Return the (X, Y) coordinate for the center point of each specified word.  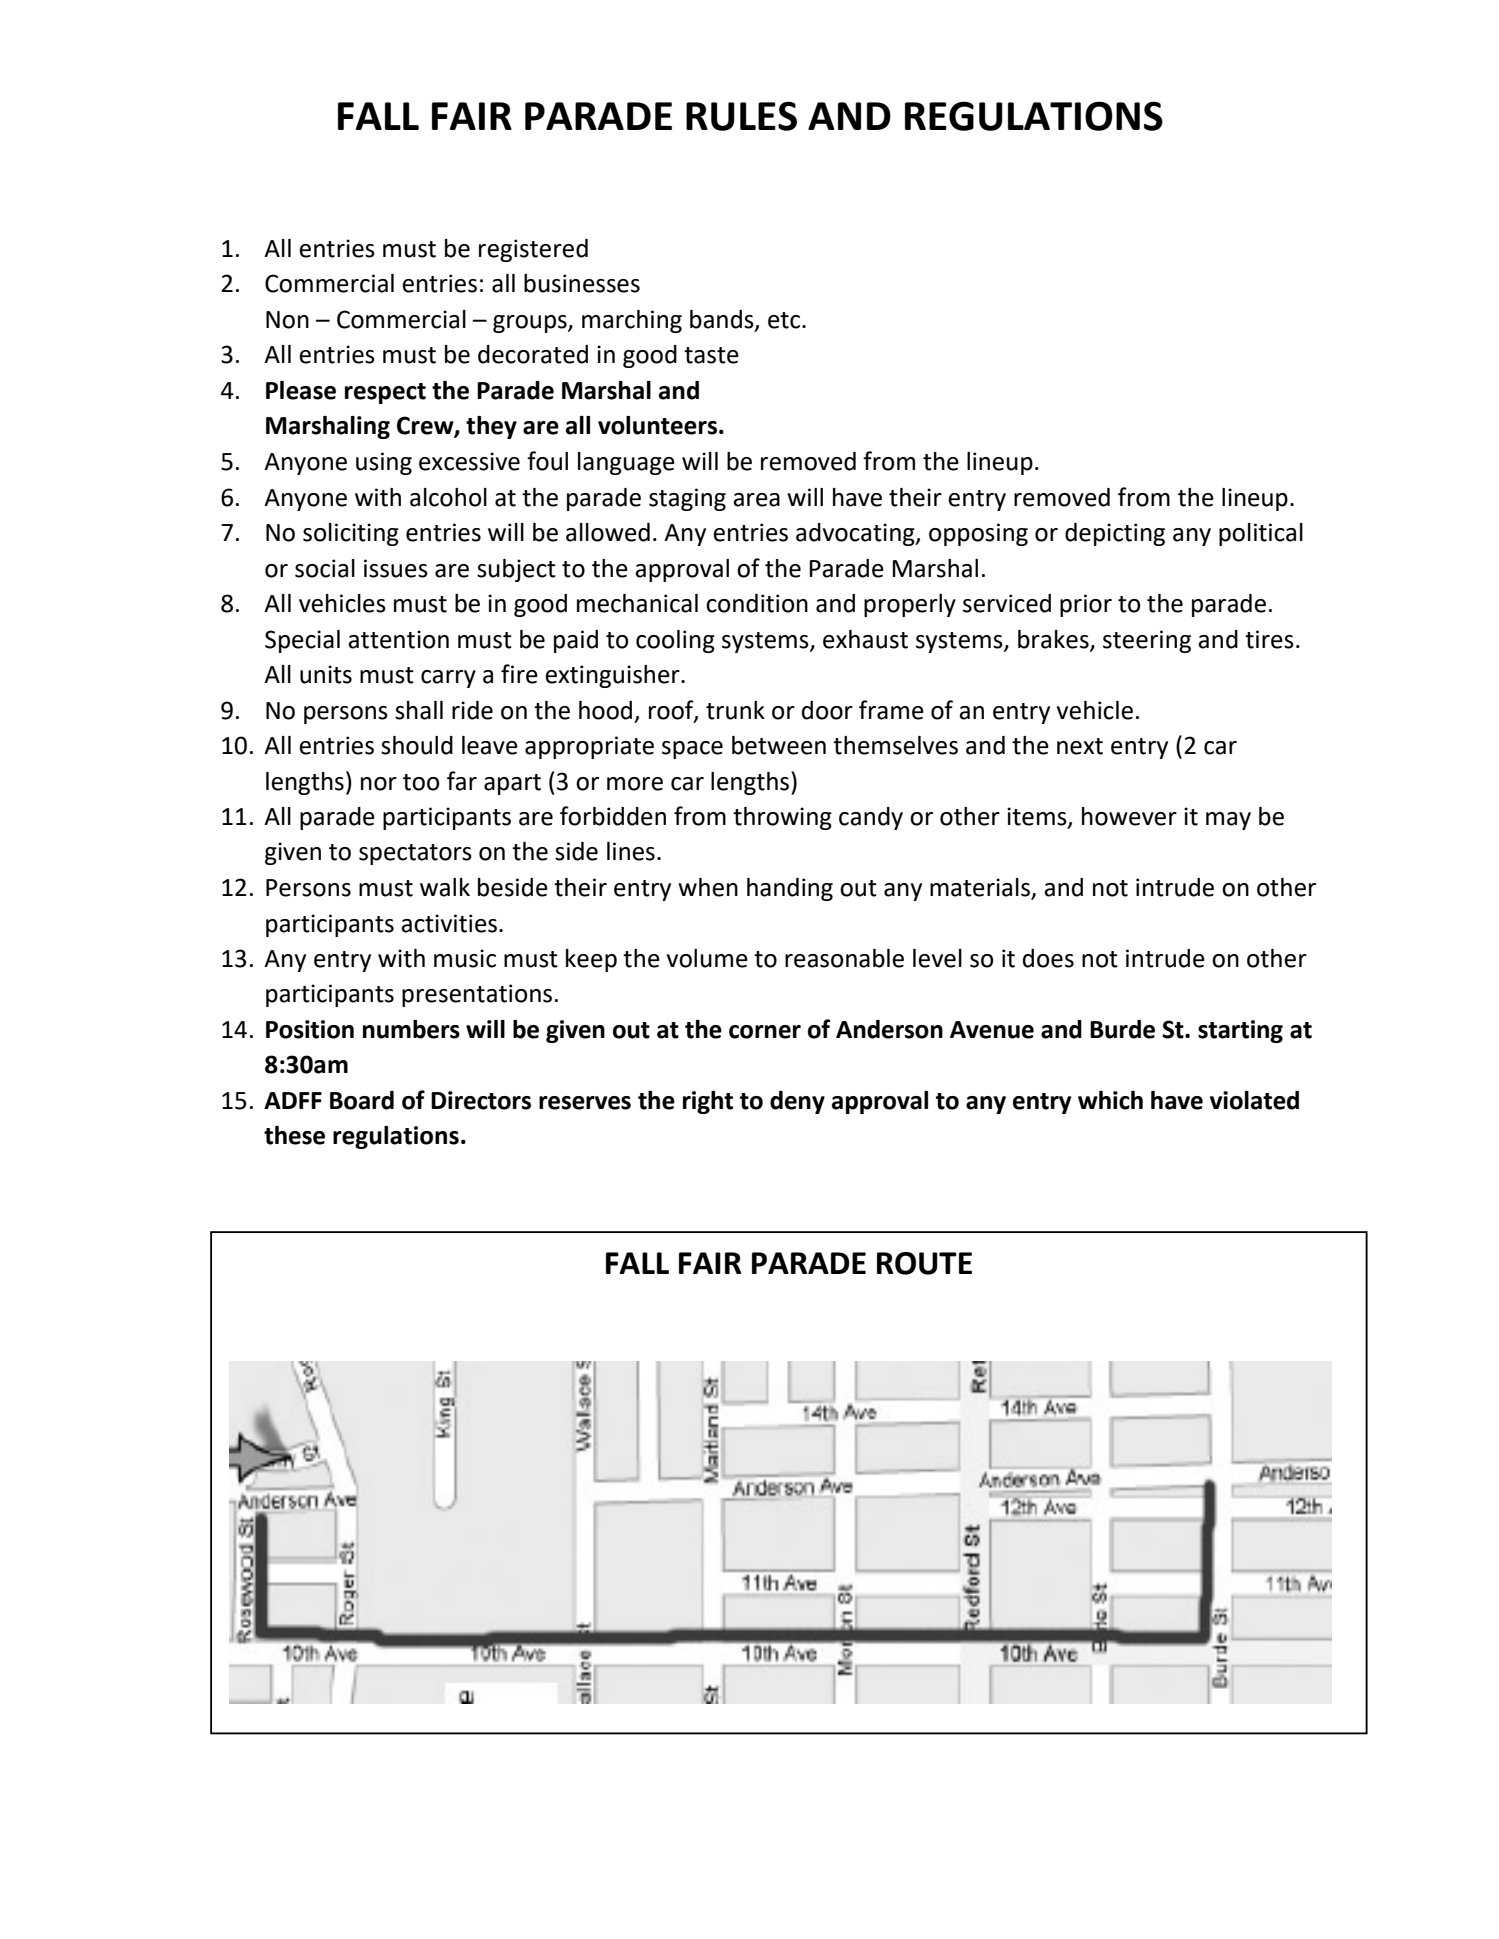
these (294, 1135)
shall (419, 710)
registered (533, 250)
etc (785, 320)
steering (1147, 641)
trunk (735, 710)
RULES (741, 116)
